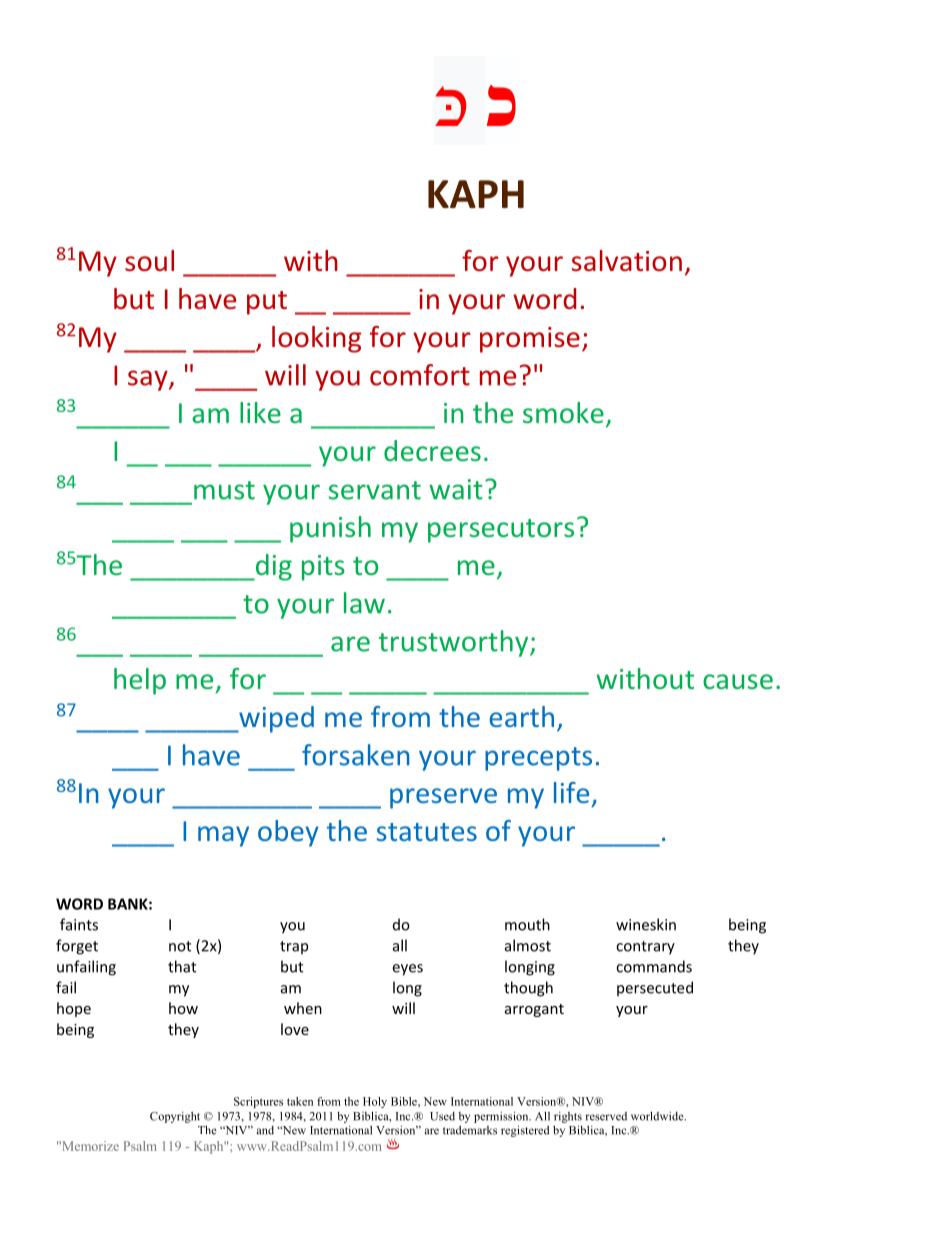 The height and width of the image is (1233, 952). I want to click on life, so click(571, 792).
